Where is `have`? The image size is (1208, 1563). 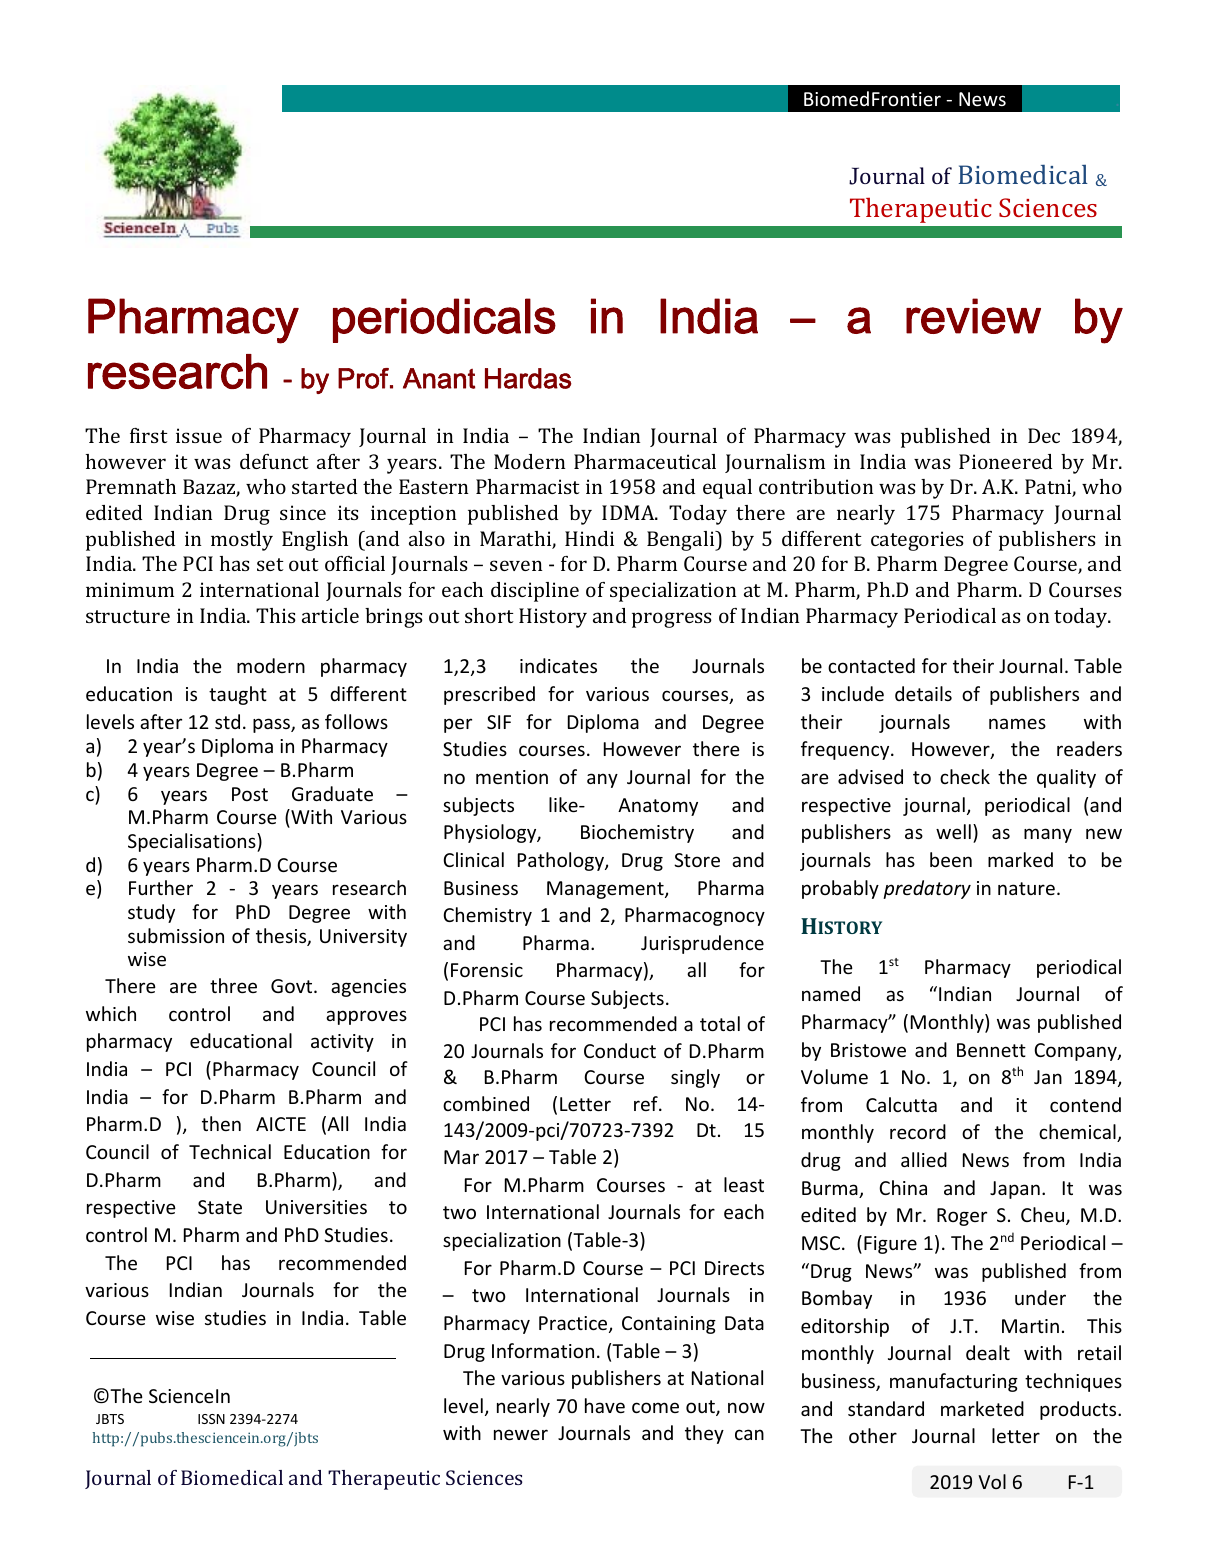
have is located at coordinates (605, 1405).
